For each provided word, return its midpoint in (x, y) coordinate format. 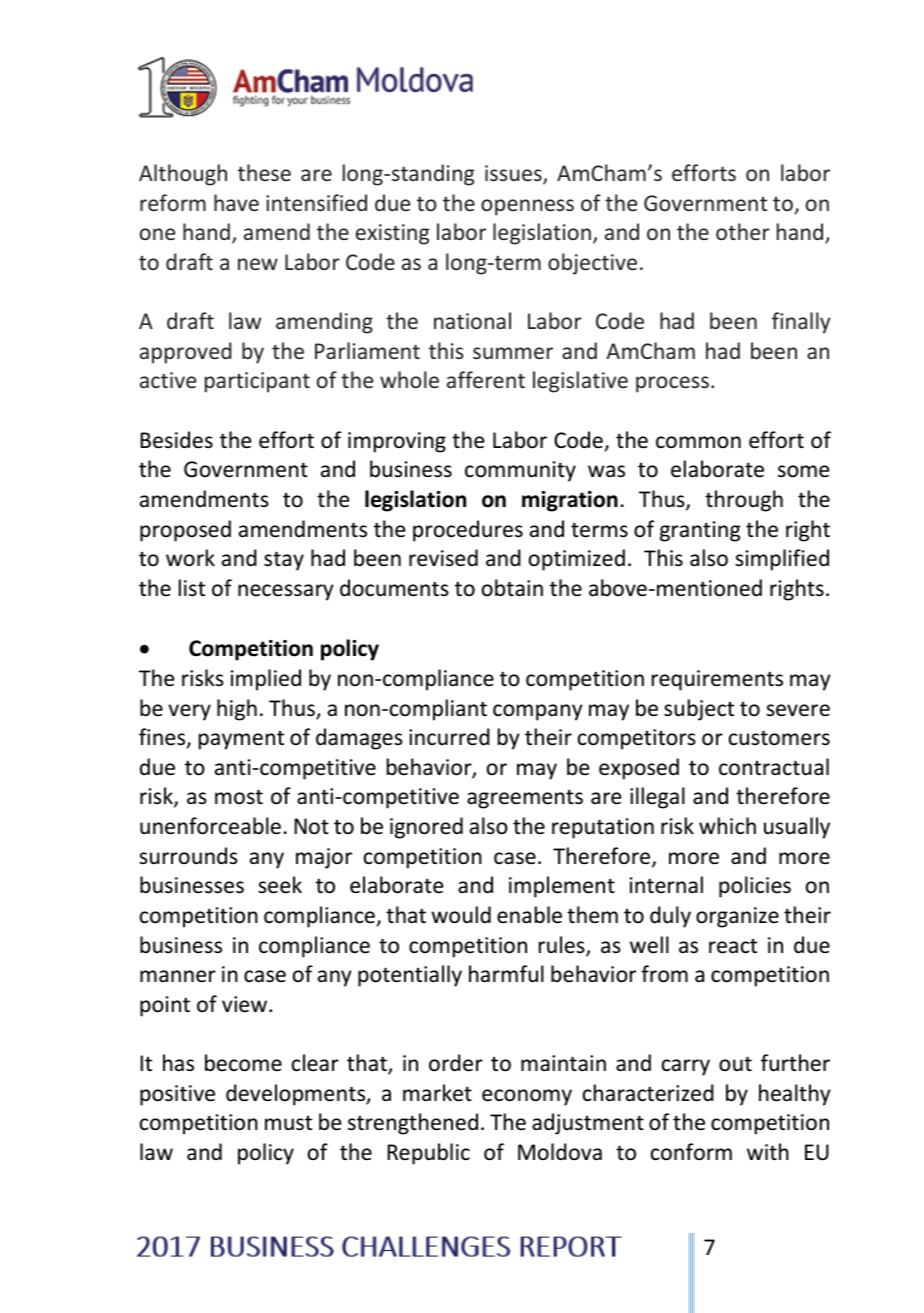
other (743, 231)
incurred (449, 737)
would (461, 915)
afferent (486, 379)
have (236, 202)
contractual (774, 767)
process (672, 384)
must (288, 1123)
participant (257, 382)
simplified (782, 560)
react (733, 946)
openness (527, 207)
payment (241, 740)
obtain (512, 588)
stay (284, 561)
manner (178, 976)
